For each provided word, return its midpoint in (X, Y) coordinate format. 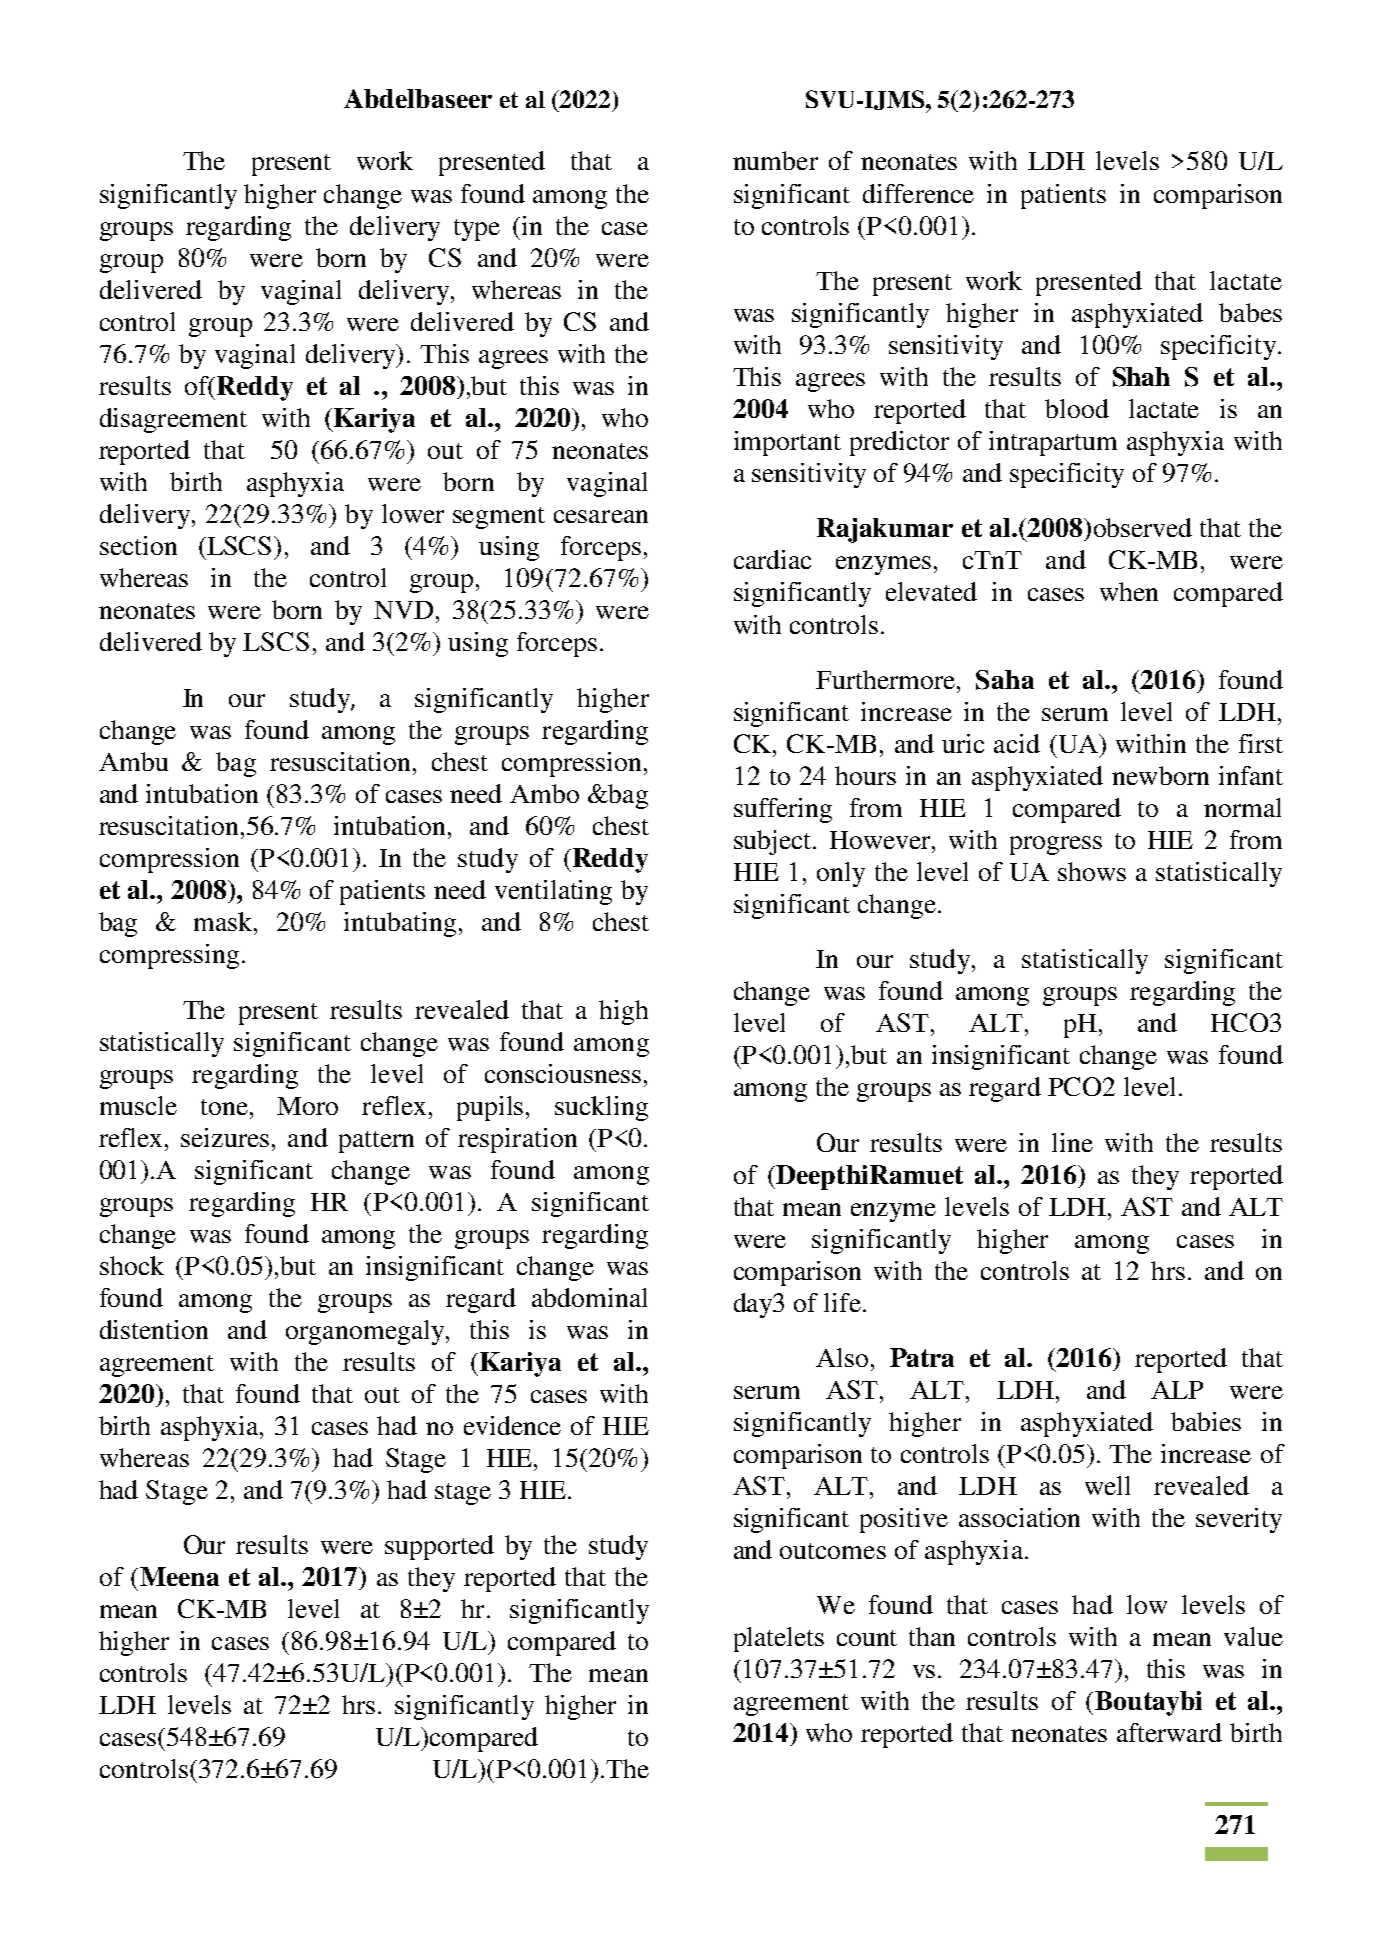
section (138, 545)
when (1129, 591)
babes (1250, 312)
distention (154, 1329)
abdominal (589, 1297)
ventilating (553, 892)
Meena (179, 1576)
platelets (779, 1639)
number (775, 160)
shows (1092, 871)
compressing (169, 956)
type (477, 230)
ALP (1177, 1390)
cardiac (772, 559)
